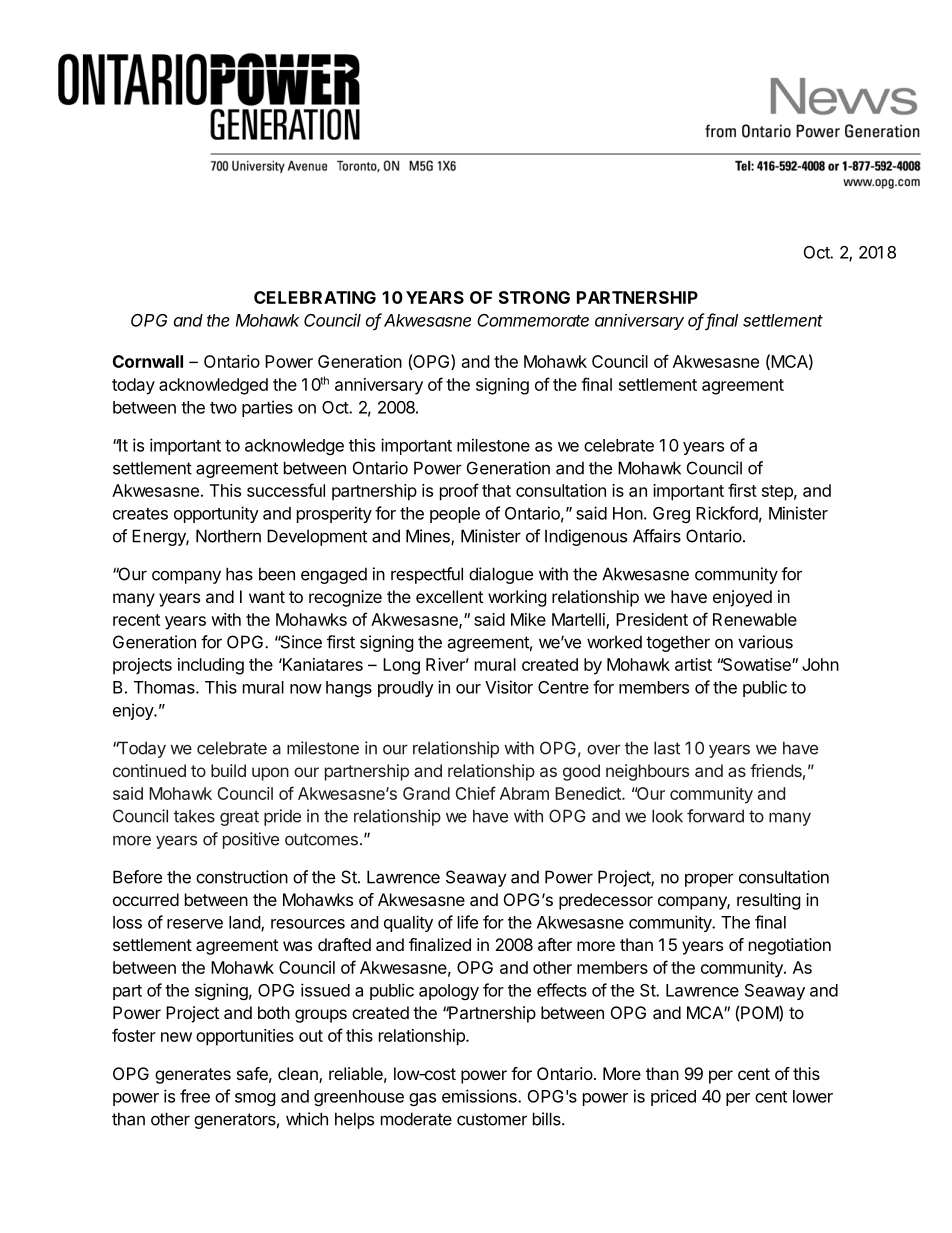 The height and width of the screenshot is (1233, 952). Describe the element at coordinates (534, 297) in the screenshot. I see `STRONG` at that location.
